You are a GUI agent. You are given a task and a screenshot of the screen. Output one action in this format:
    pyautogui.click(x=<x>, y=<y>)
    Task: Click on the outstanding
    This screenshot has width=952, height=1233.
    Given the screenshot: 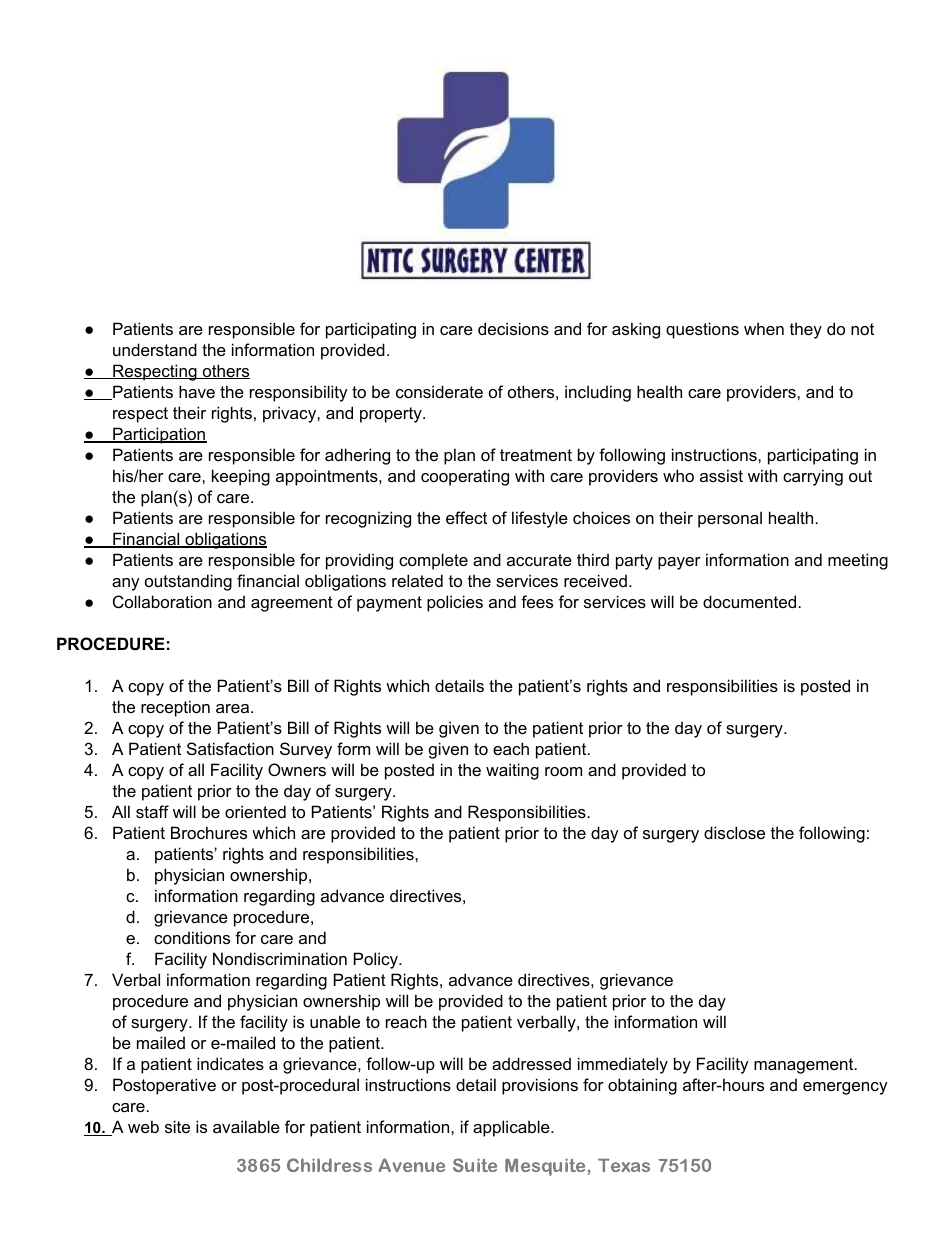 What is the action you would take?
    pyautogui.click(x=188, y=582)
